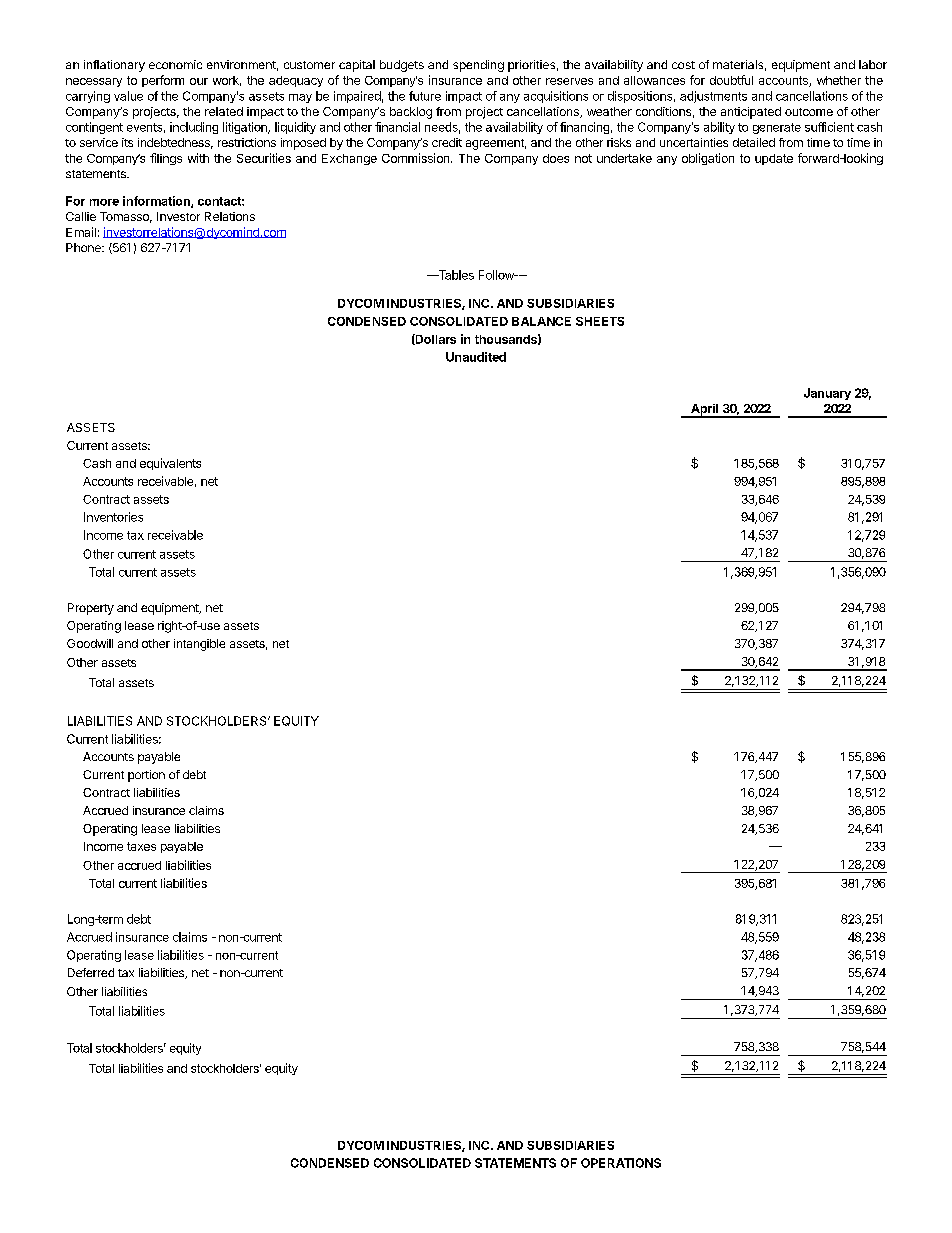  Describe the element at coordinates (621, 1163) in the screenshot. I see `OPERATIONS` at that location.
